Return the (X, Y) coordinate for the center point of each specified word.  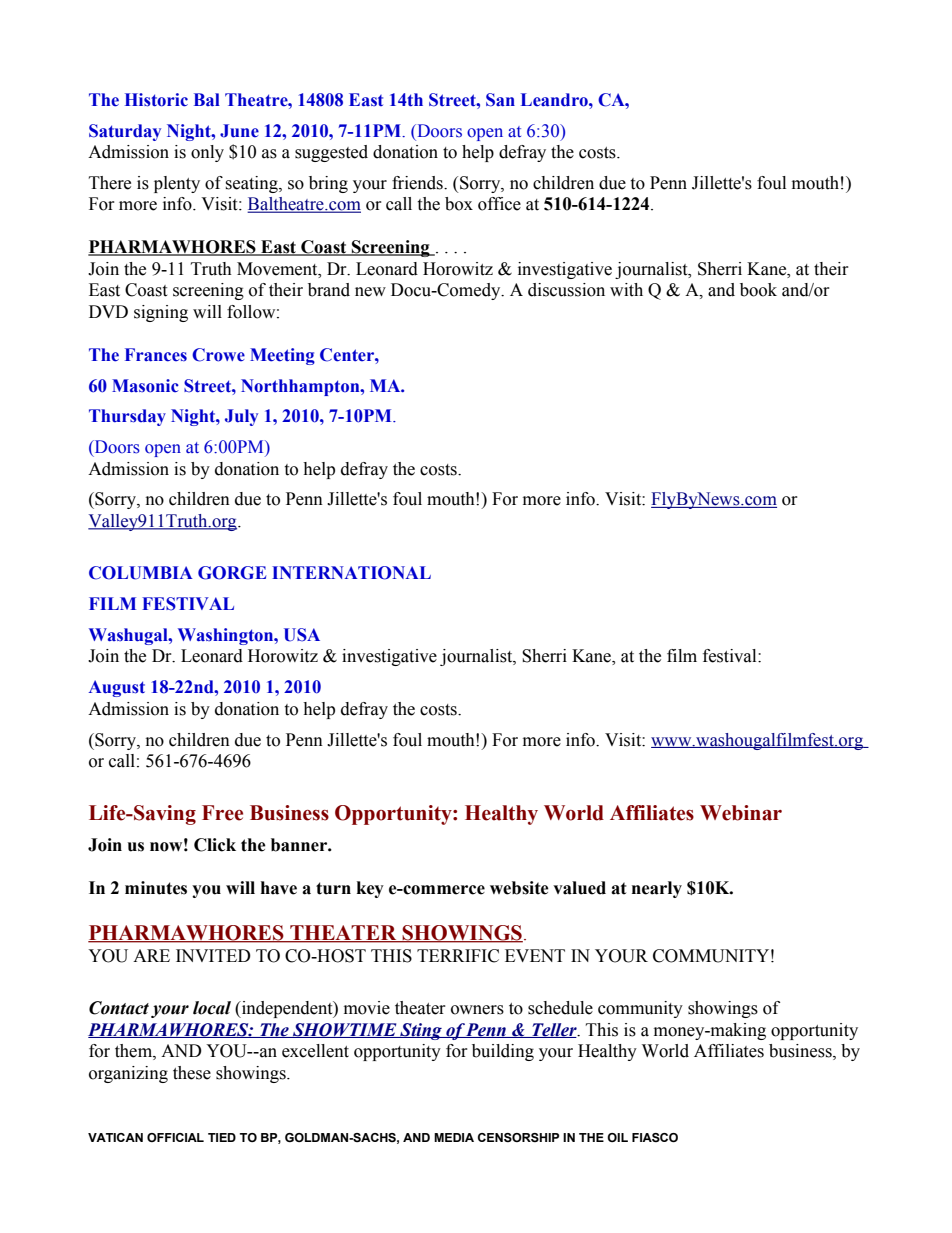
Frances (156, 355)
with (626, 290)
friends (418, 183)
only (207, 153)
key (370, 889)
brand (329, 290)
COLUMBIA (141, 573)
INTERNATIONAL (351, 573)
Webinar (741, 813)
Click (215, 845)
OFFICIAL (175, 1137)
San (500, 100)
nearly (657, 889)
